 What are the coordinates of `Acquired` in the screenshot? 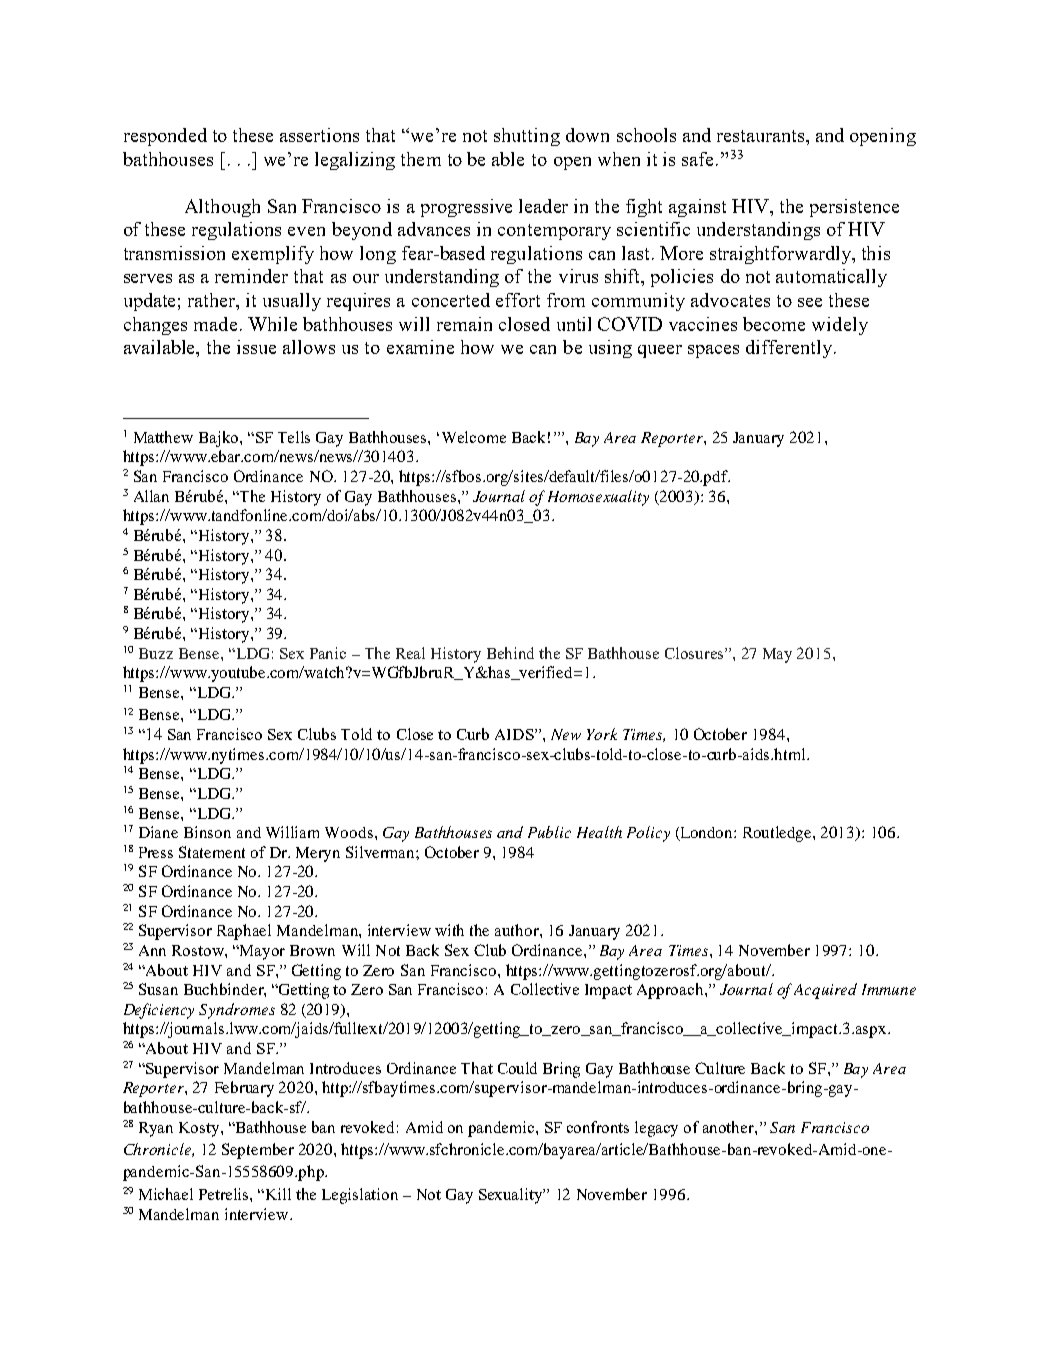 It's located at (825, 991).
